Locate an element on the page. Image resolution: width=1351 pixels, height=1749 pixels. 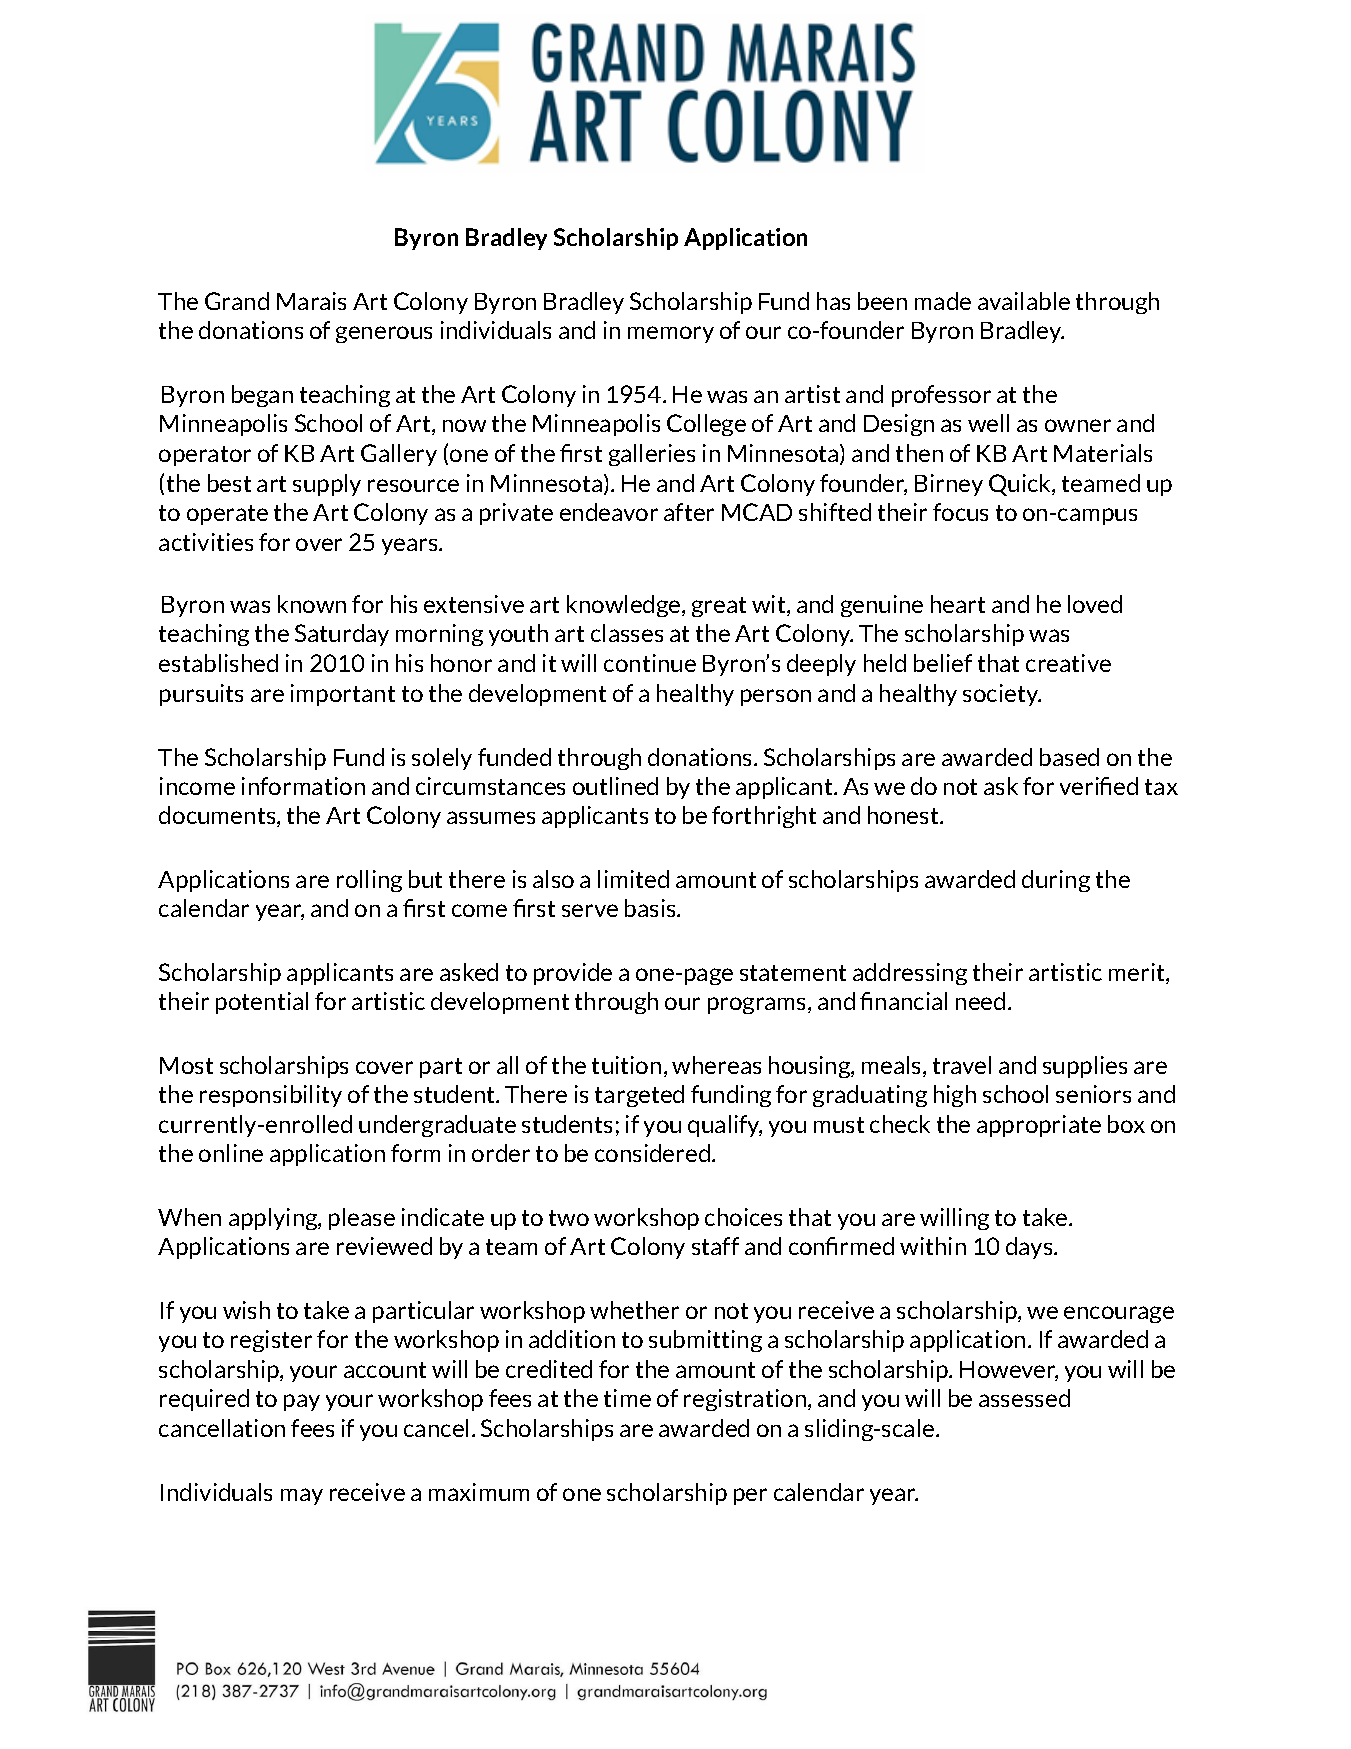
potential is located at coordinates (262, 1003).
